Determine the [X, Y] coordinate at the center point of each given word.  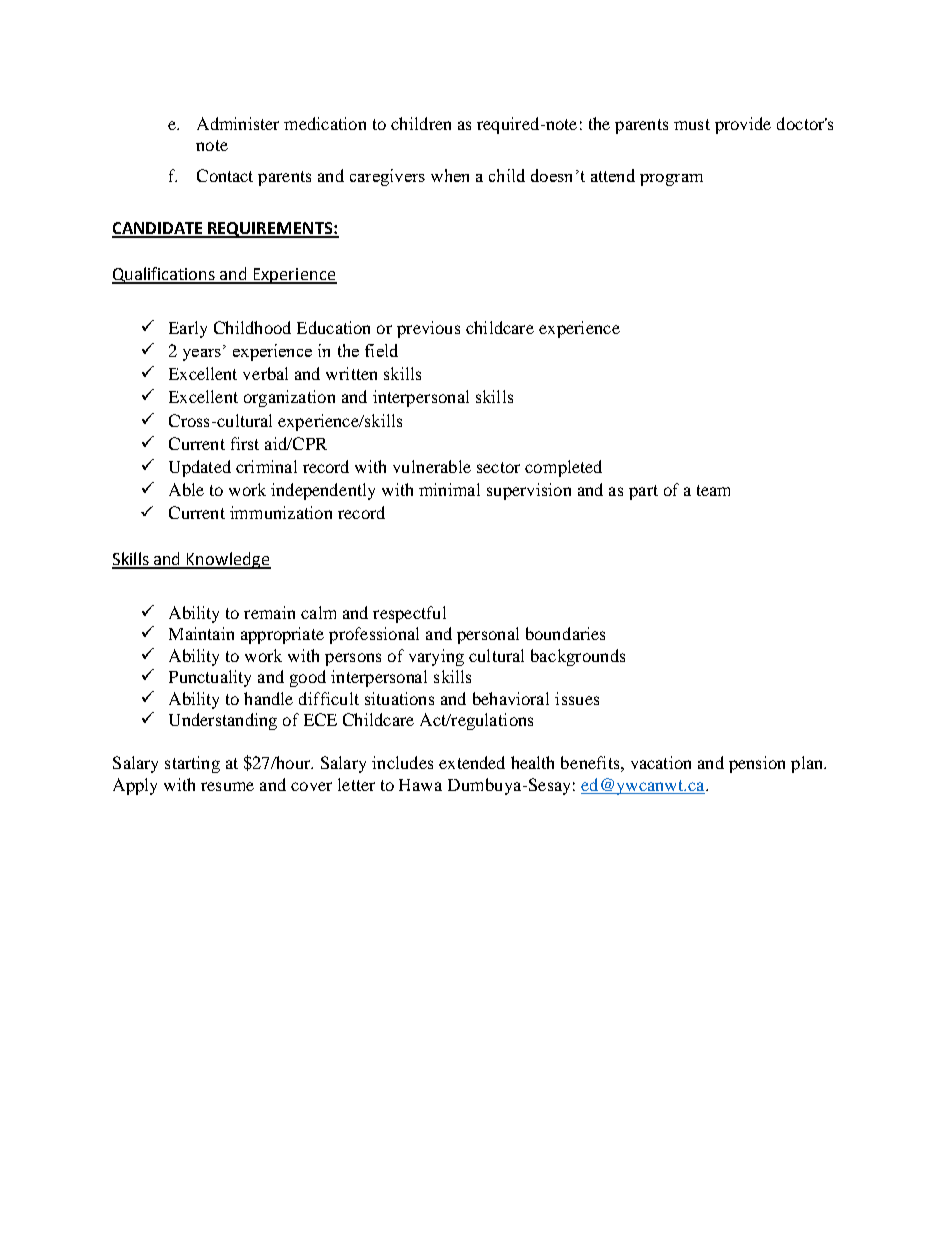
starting [192, 764]
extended [472, 762]
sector [498, 467]
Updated [200, 468]
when [450, 175]
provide [743, 125]
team [713, 490]
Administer [238, 123]
